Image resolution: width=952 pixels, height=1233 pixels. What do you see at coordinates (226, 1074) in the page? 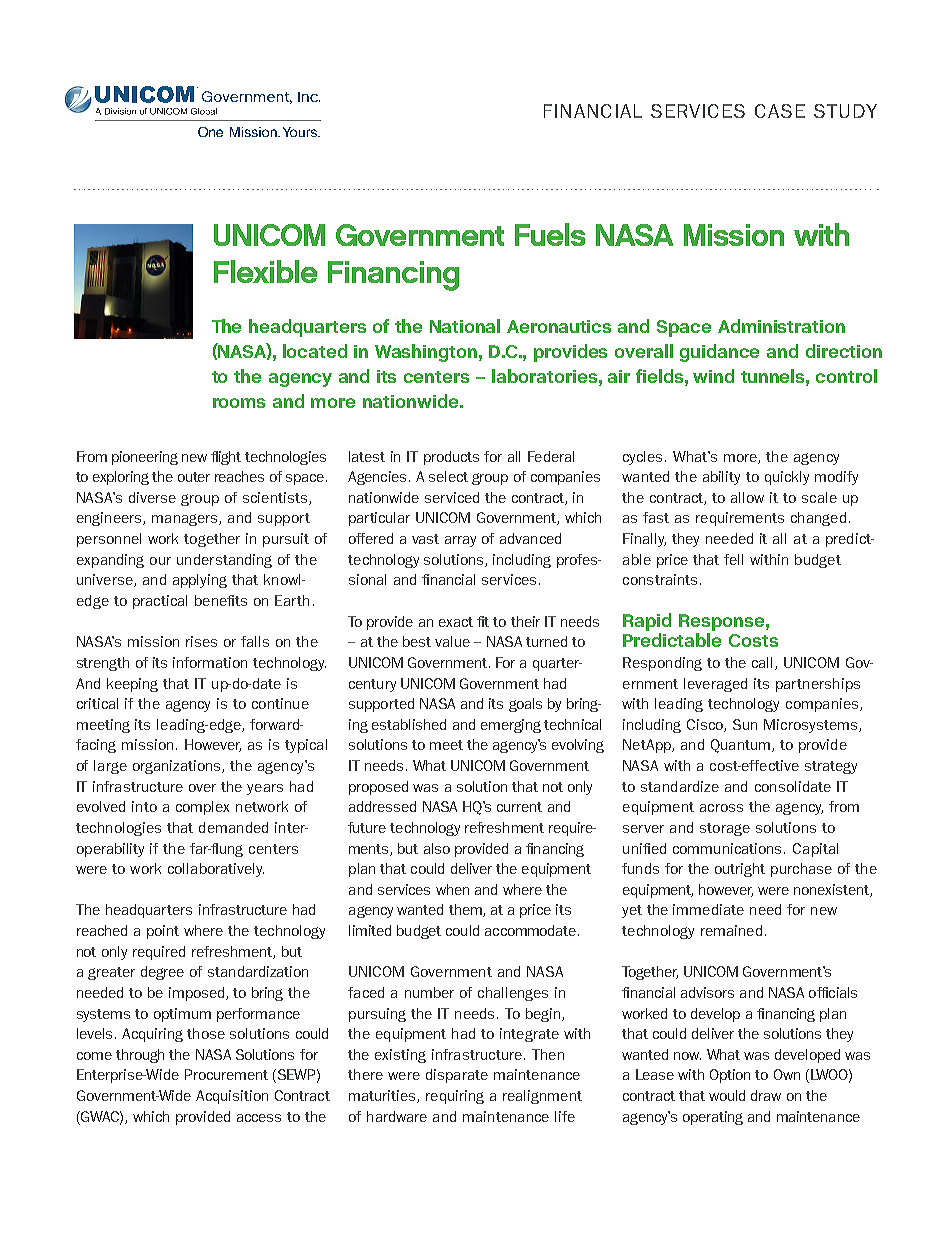
I see `Procurement` at bounding box center [226, 1074].
